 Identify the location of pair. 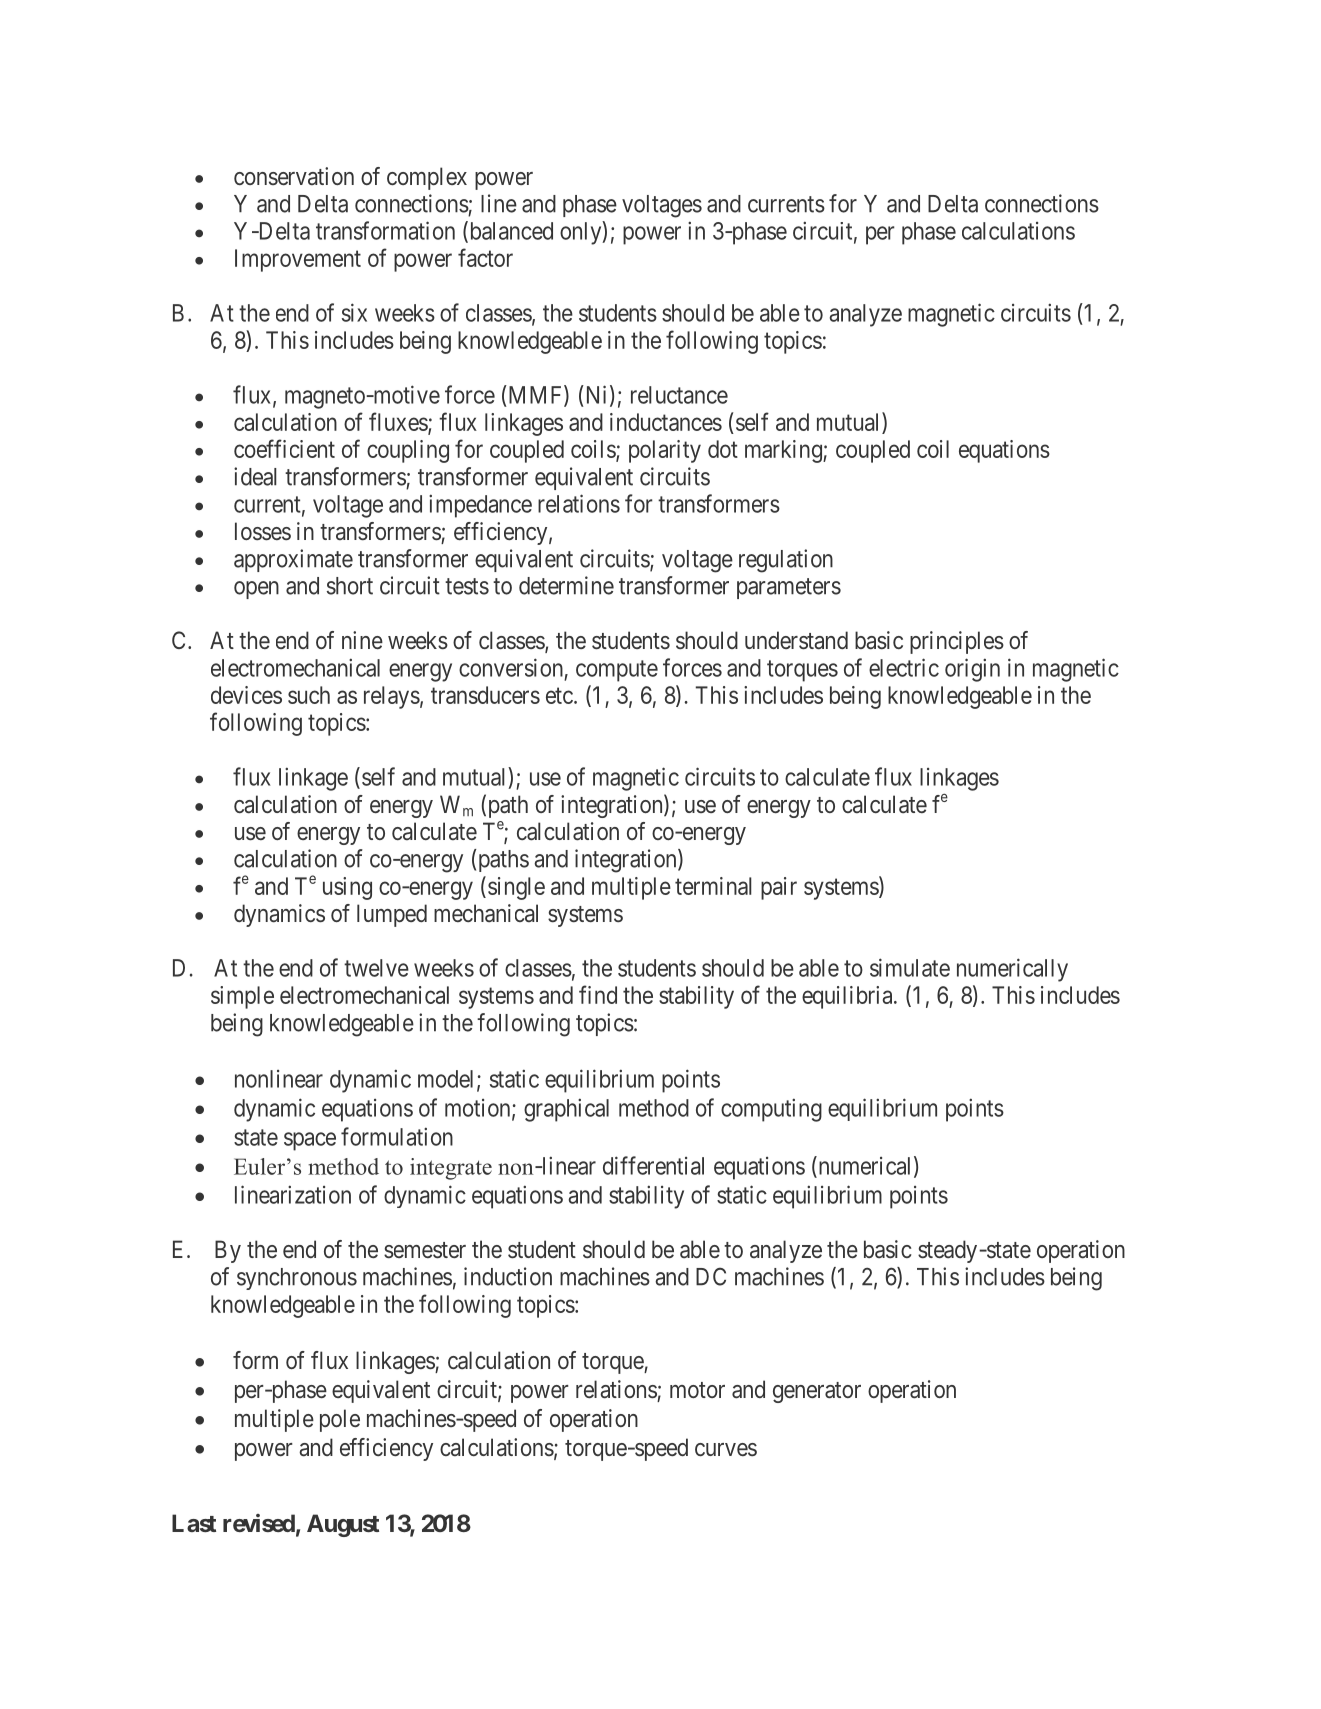
(779, 888).
